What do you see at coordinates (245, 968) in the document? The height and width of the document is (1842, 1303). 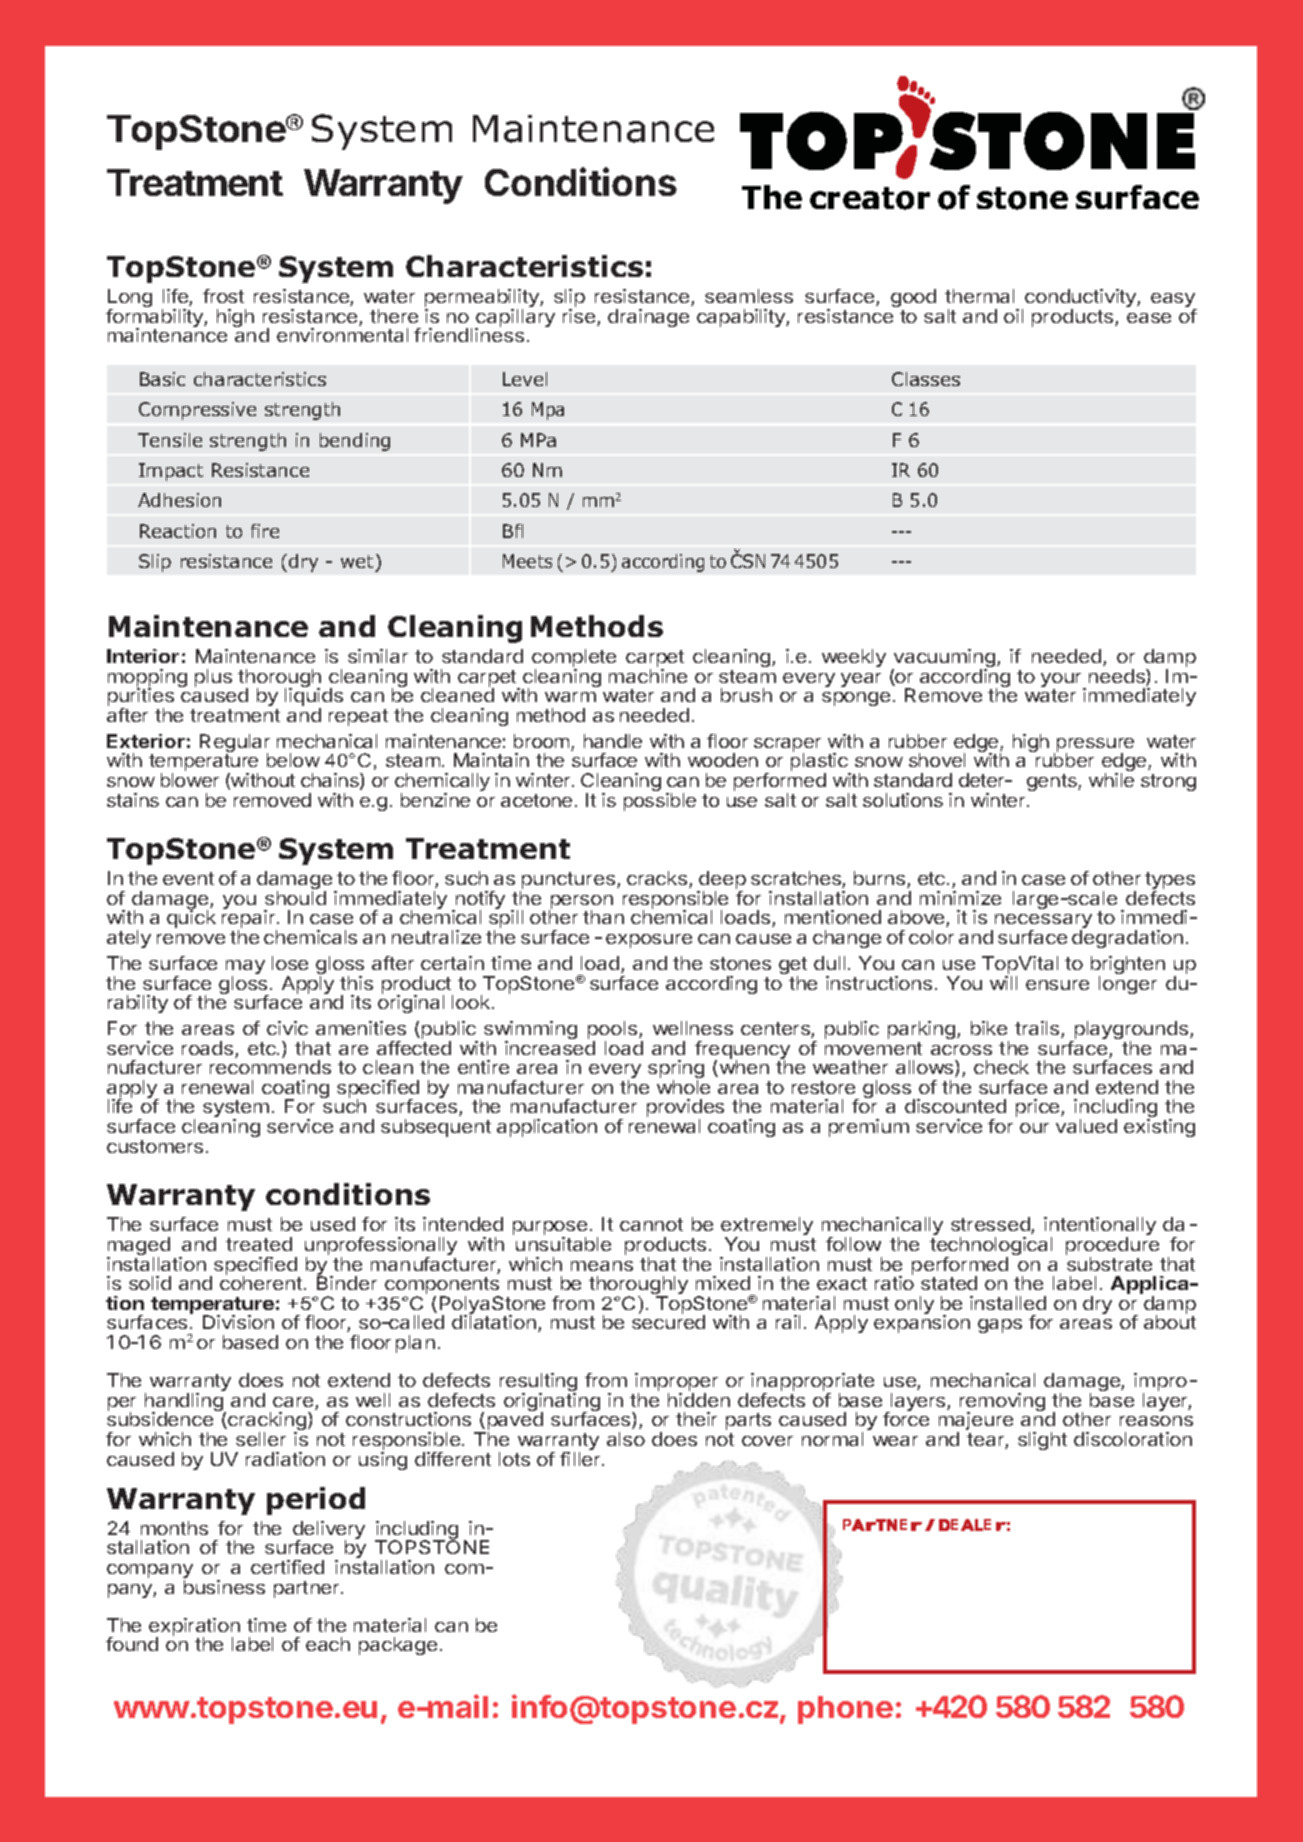 I see `may` at bounding box center [245, 968].
